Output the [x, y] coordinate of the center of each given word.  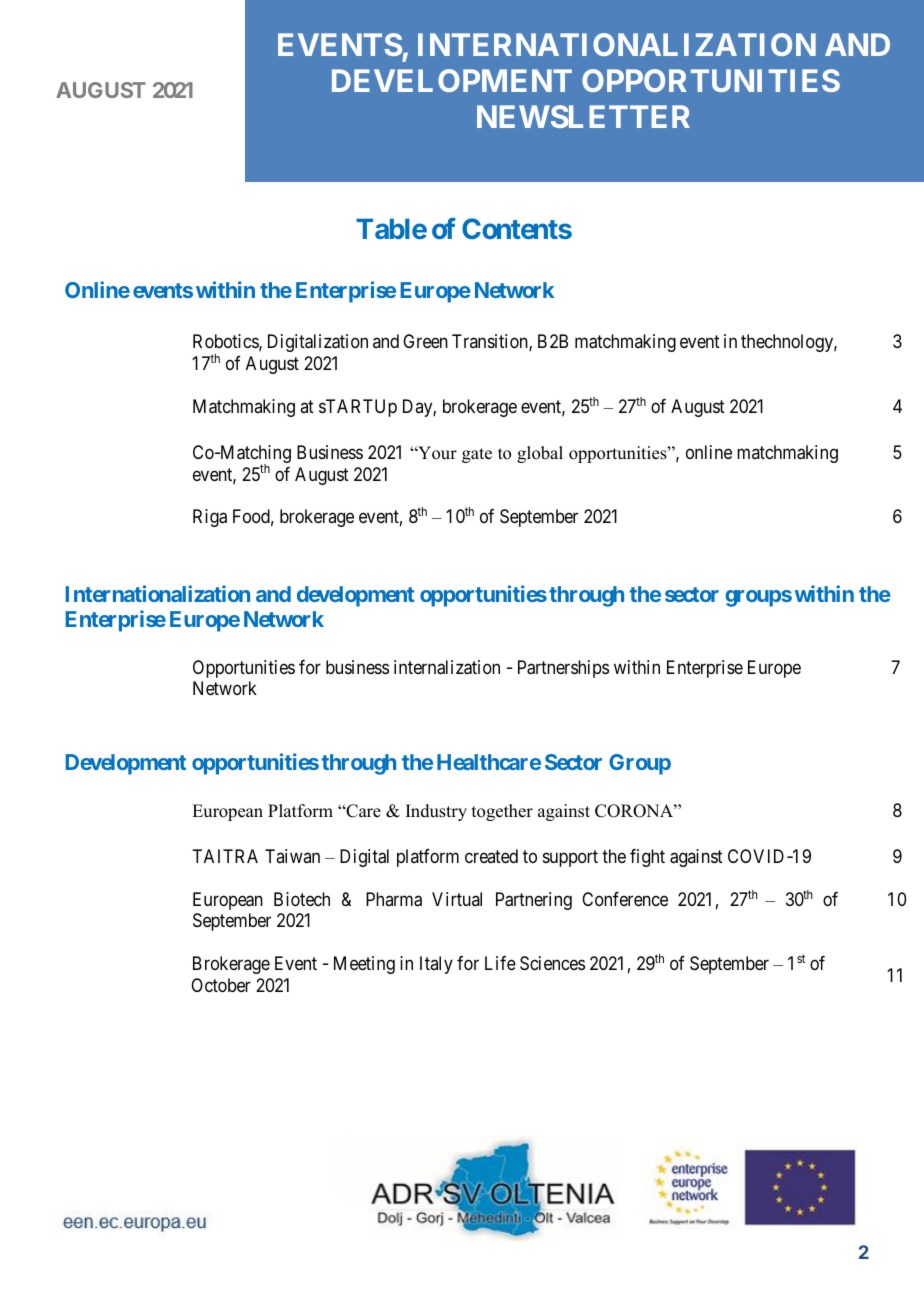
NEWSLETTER [583, 116]
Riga [210, 518]
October [221, 985]
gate [477, 455]
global [540, 454]
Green [425, 341]
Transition [491, 342]
